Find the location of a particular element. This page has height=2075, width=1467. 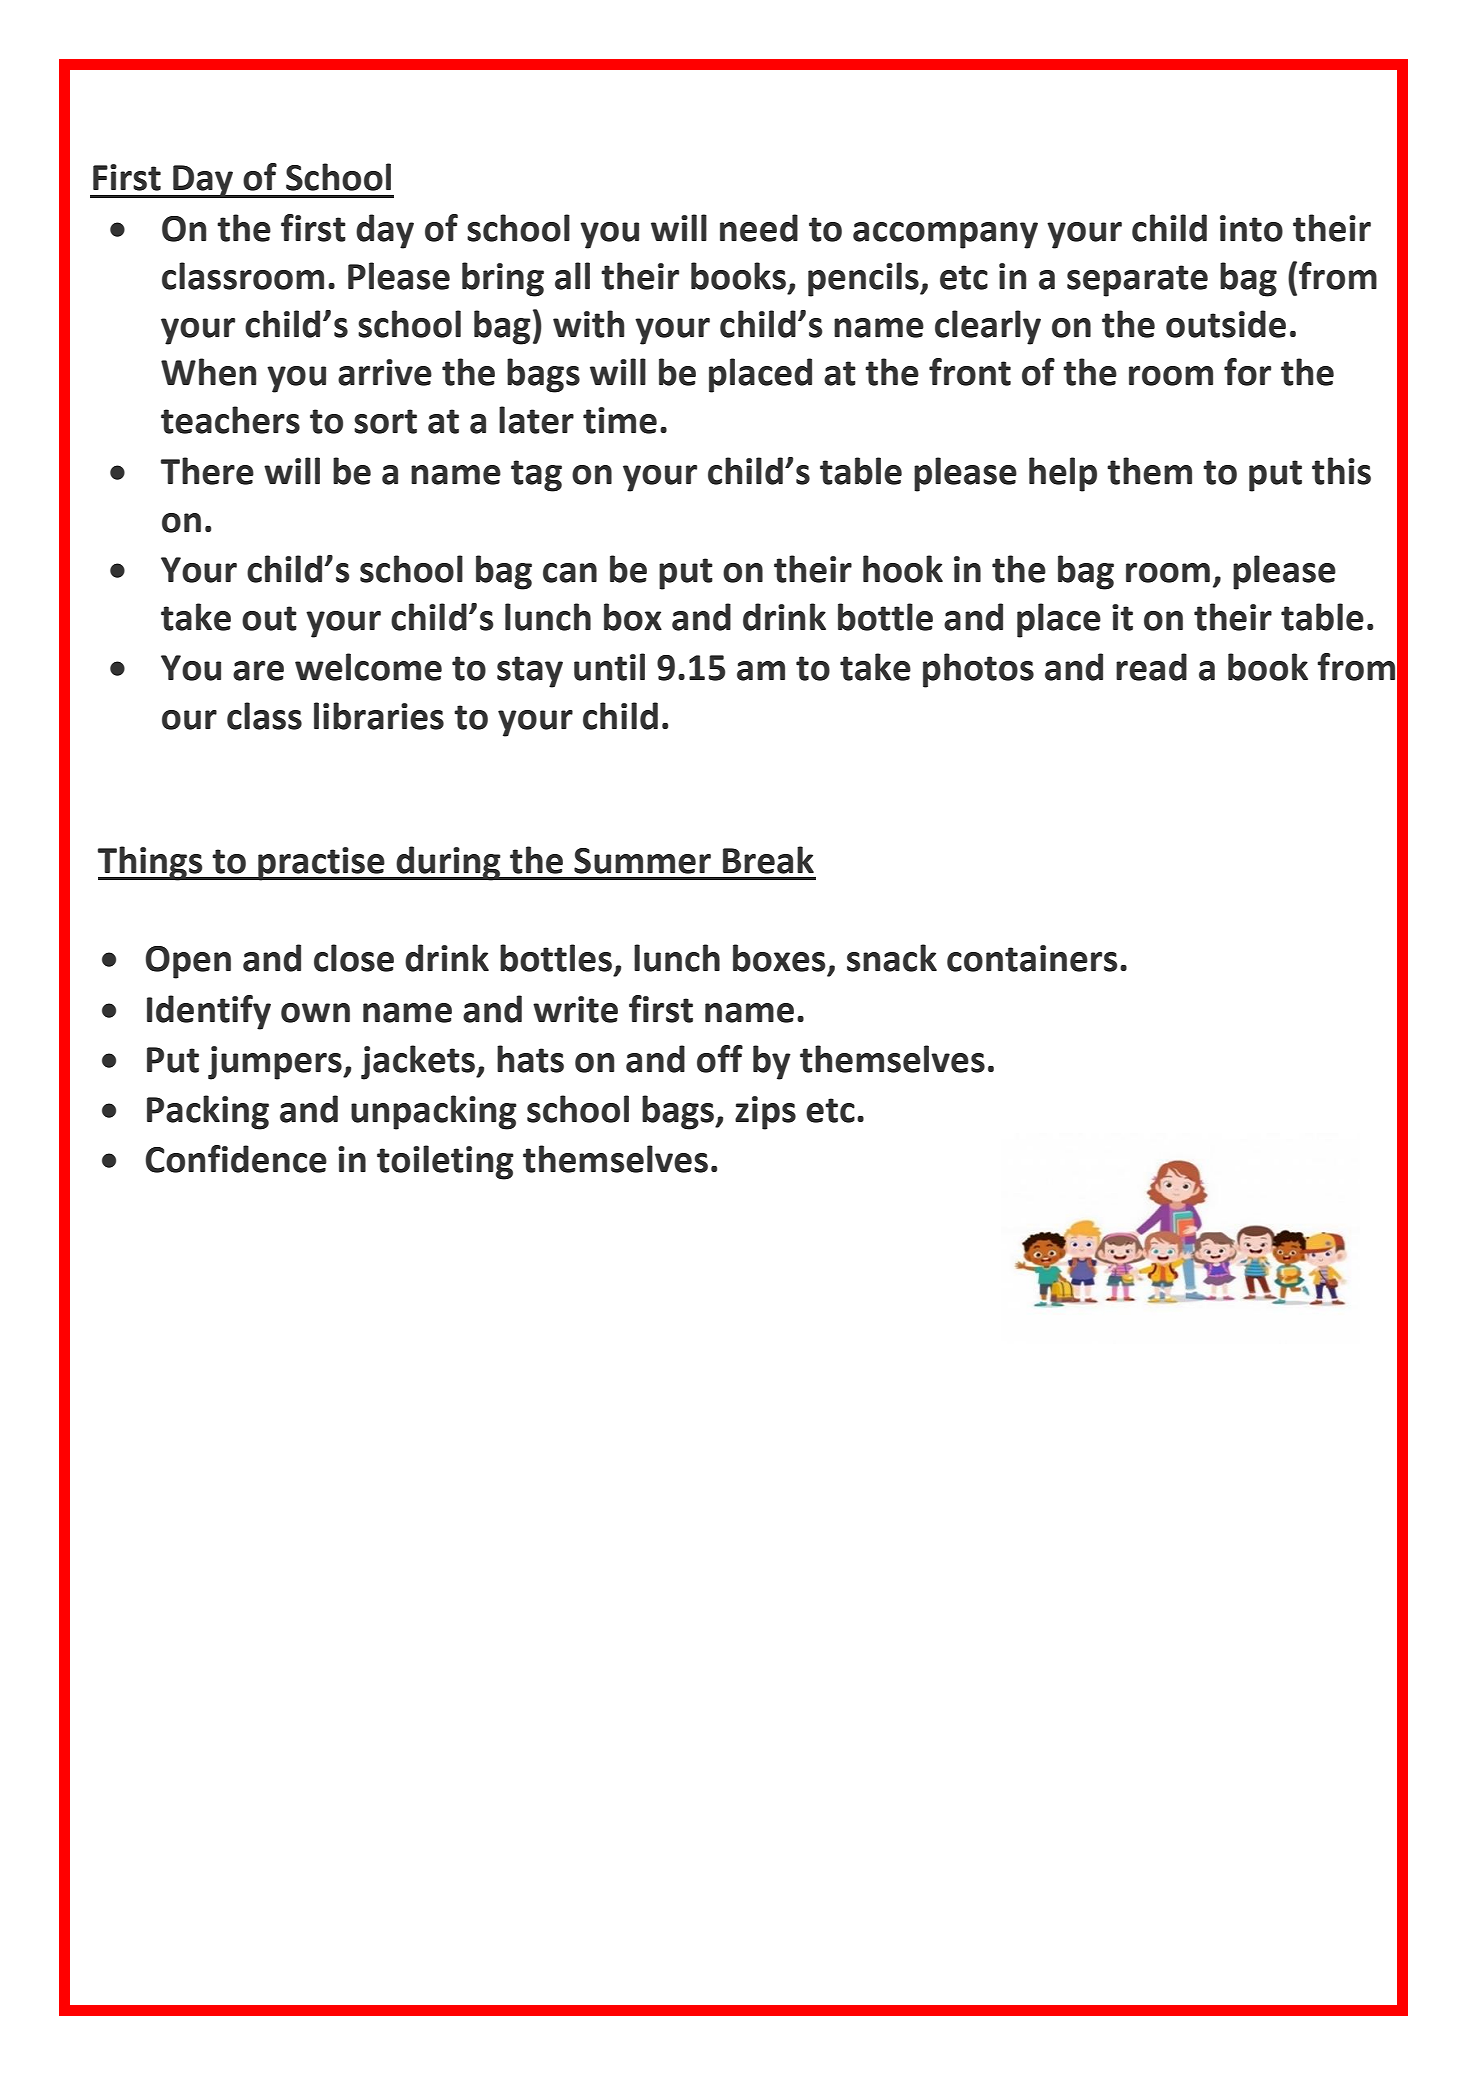

zips is located at coordinates (765, 1113).
